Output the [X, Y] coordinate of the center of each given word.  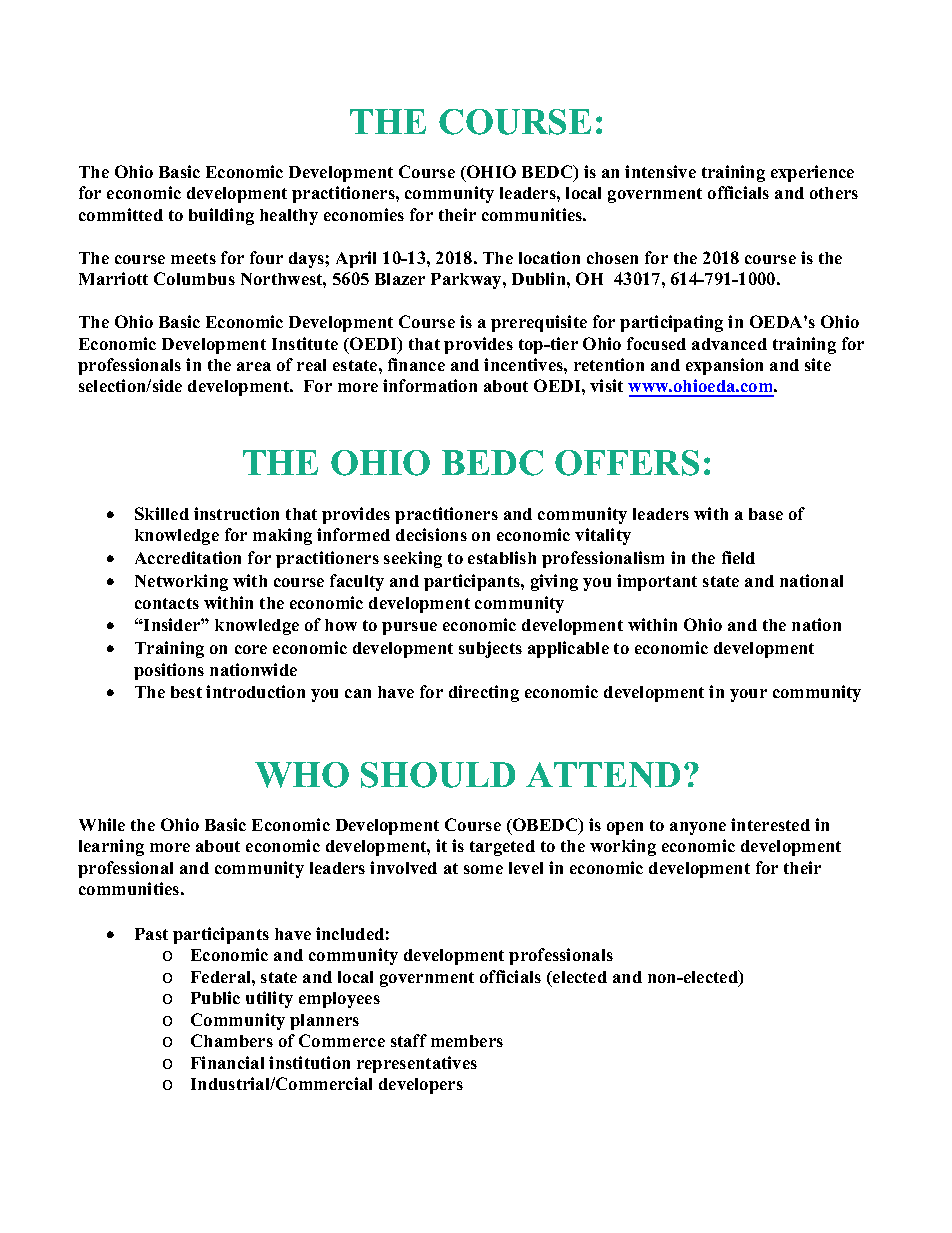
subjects [490, 649]
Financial [227, 1062]
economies [364, 214]
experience [812, 173]
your [748, 695]
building [221, 216]
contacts [167, 603]
